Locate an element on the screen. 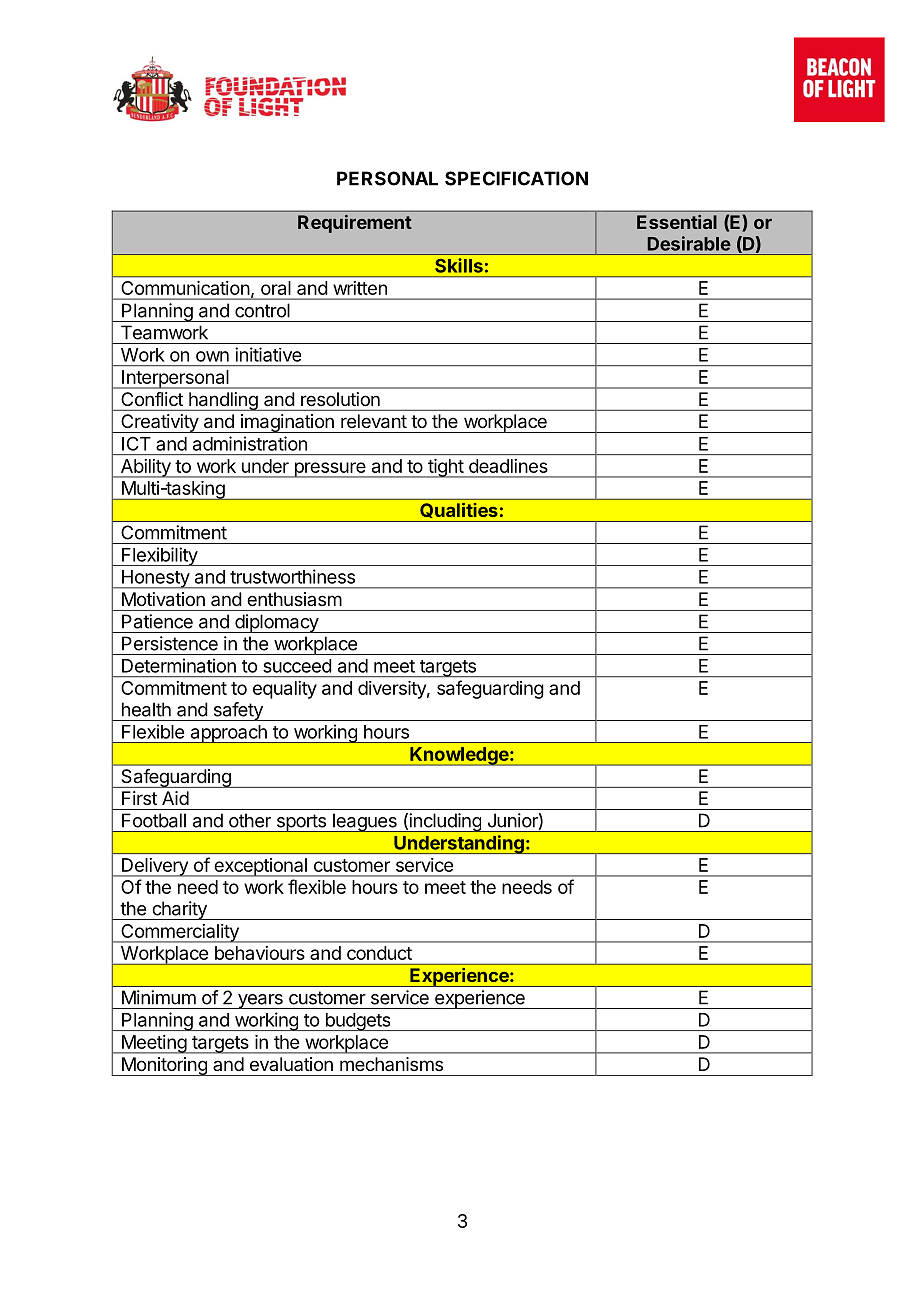 This screenshot has width=924, height=1308. Qualities is located at coordinates (458, 510).
